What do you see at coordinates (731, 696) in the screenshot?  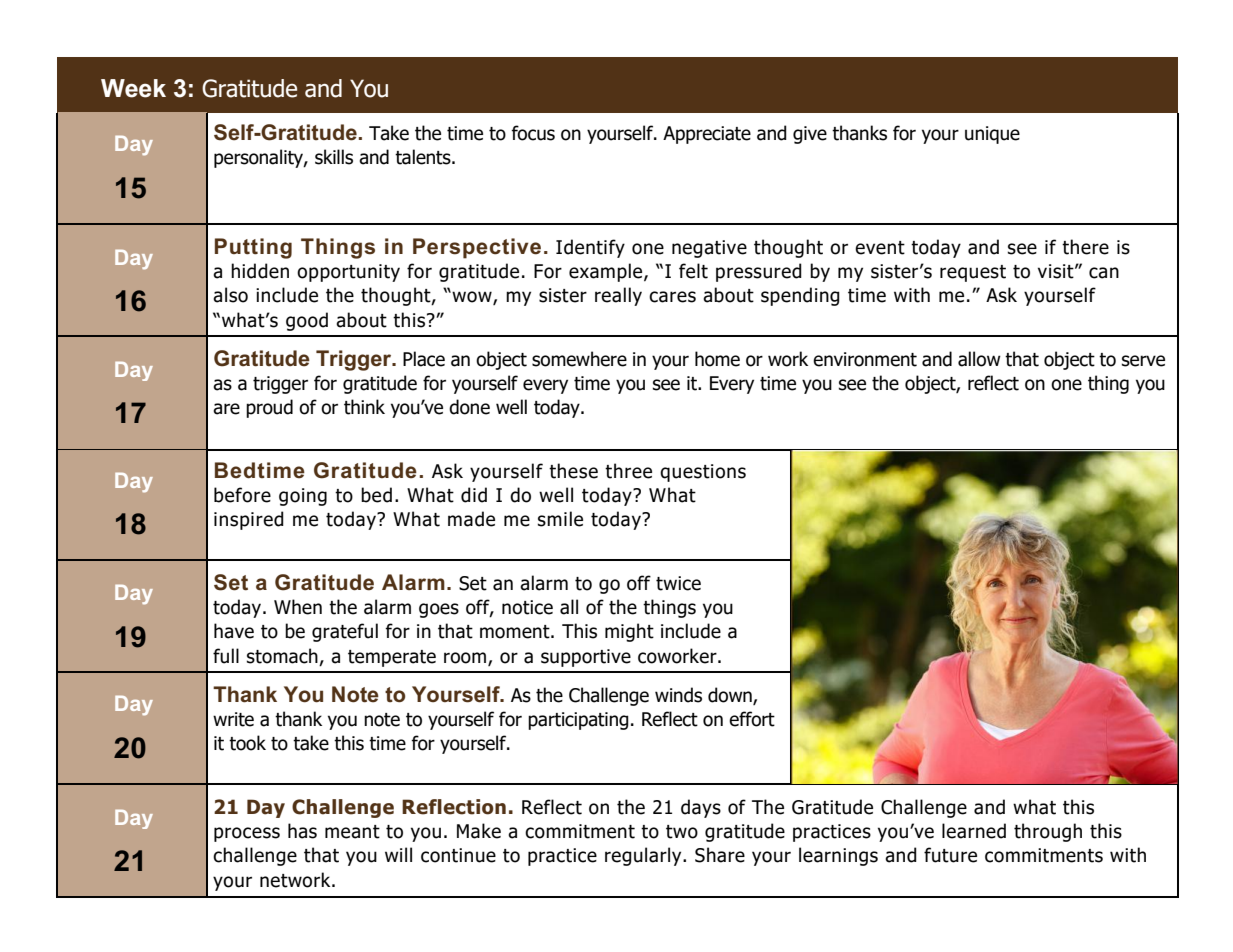 I see `down` at bounding box center [731, 696].
